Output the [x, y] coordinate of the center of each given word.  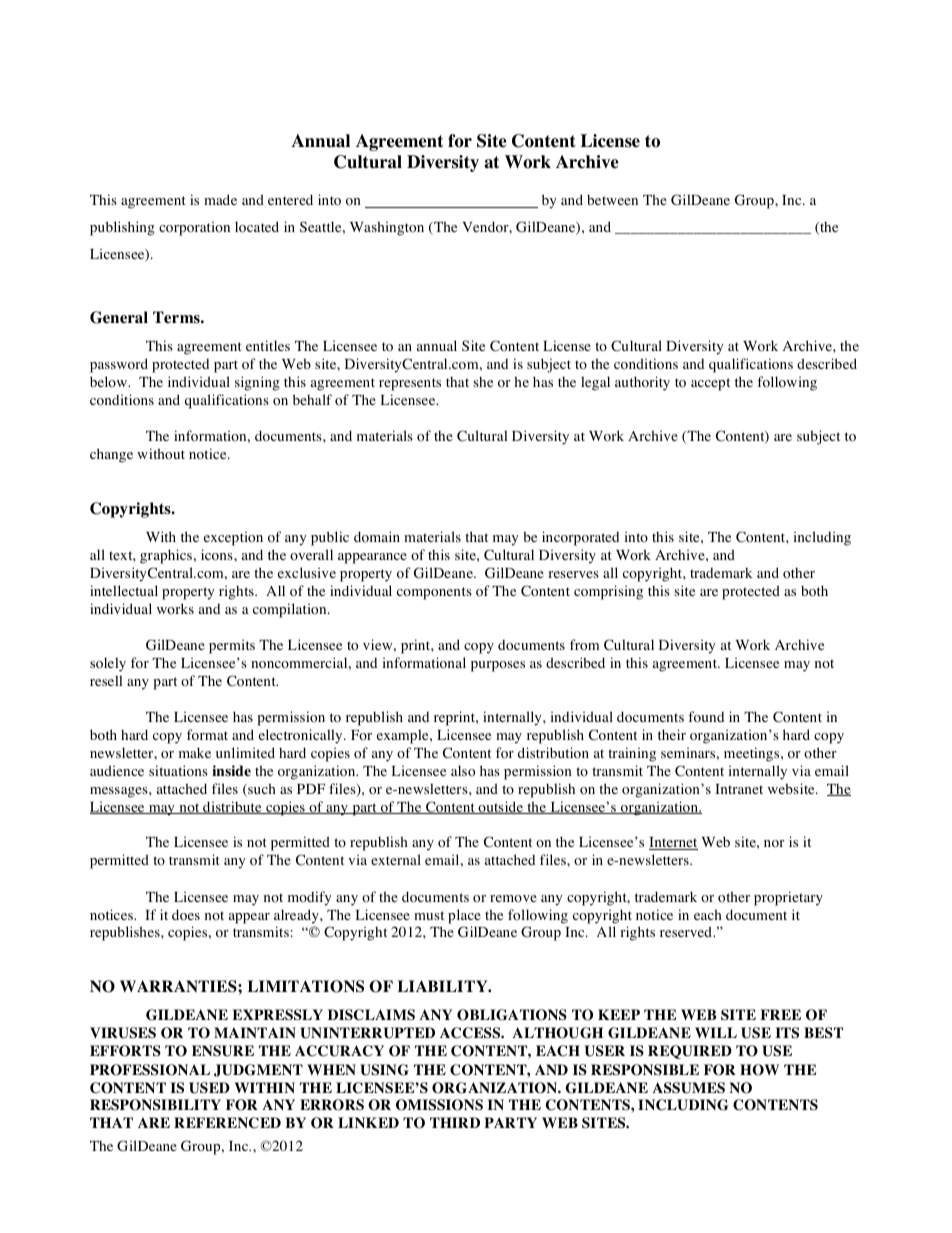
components [434, 593]
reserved [687, 931]
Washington [387, 228]
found [706, 717]
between [612, 200]
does [186, 915]
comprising [608, 592]
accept [710, 384]
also [463, 771]
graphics [166, 556]
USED [209, 1088]
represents [410, 384]
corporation [194, 228]
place [464, 916]
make [195, 752]
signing [257, 383]
